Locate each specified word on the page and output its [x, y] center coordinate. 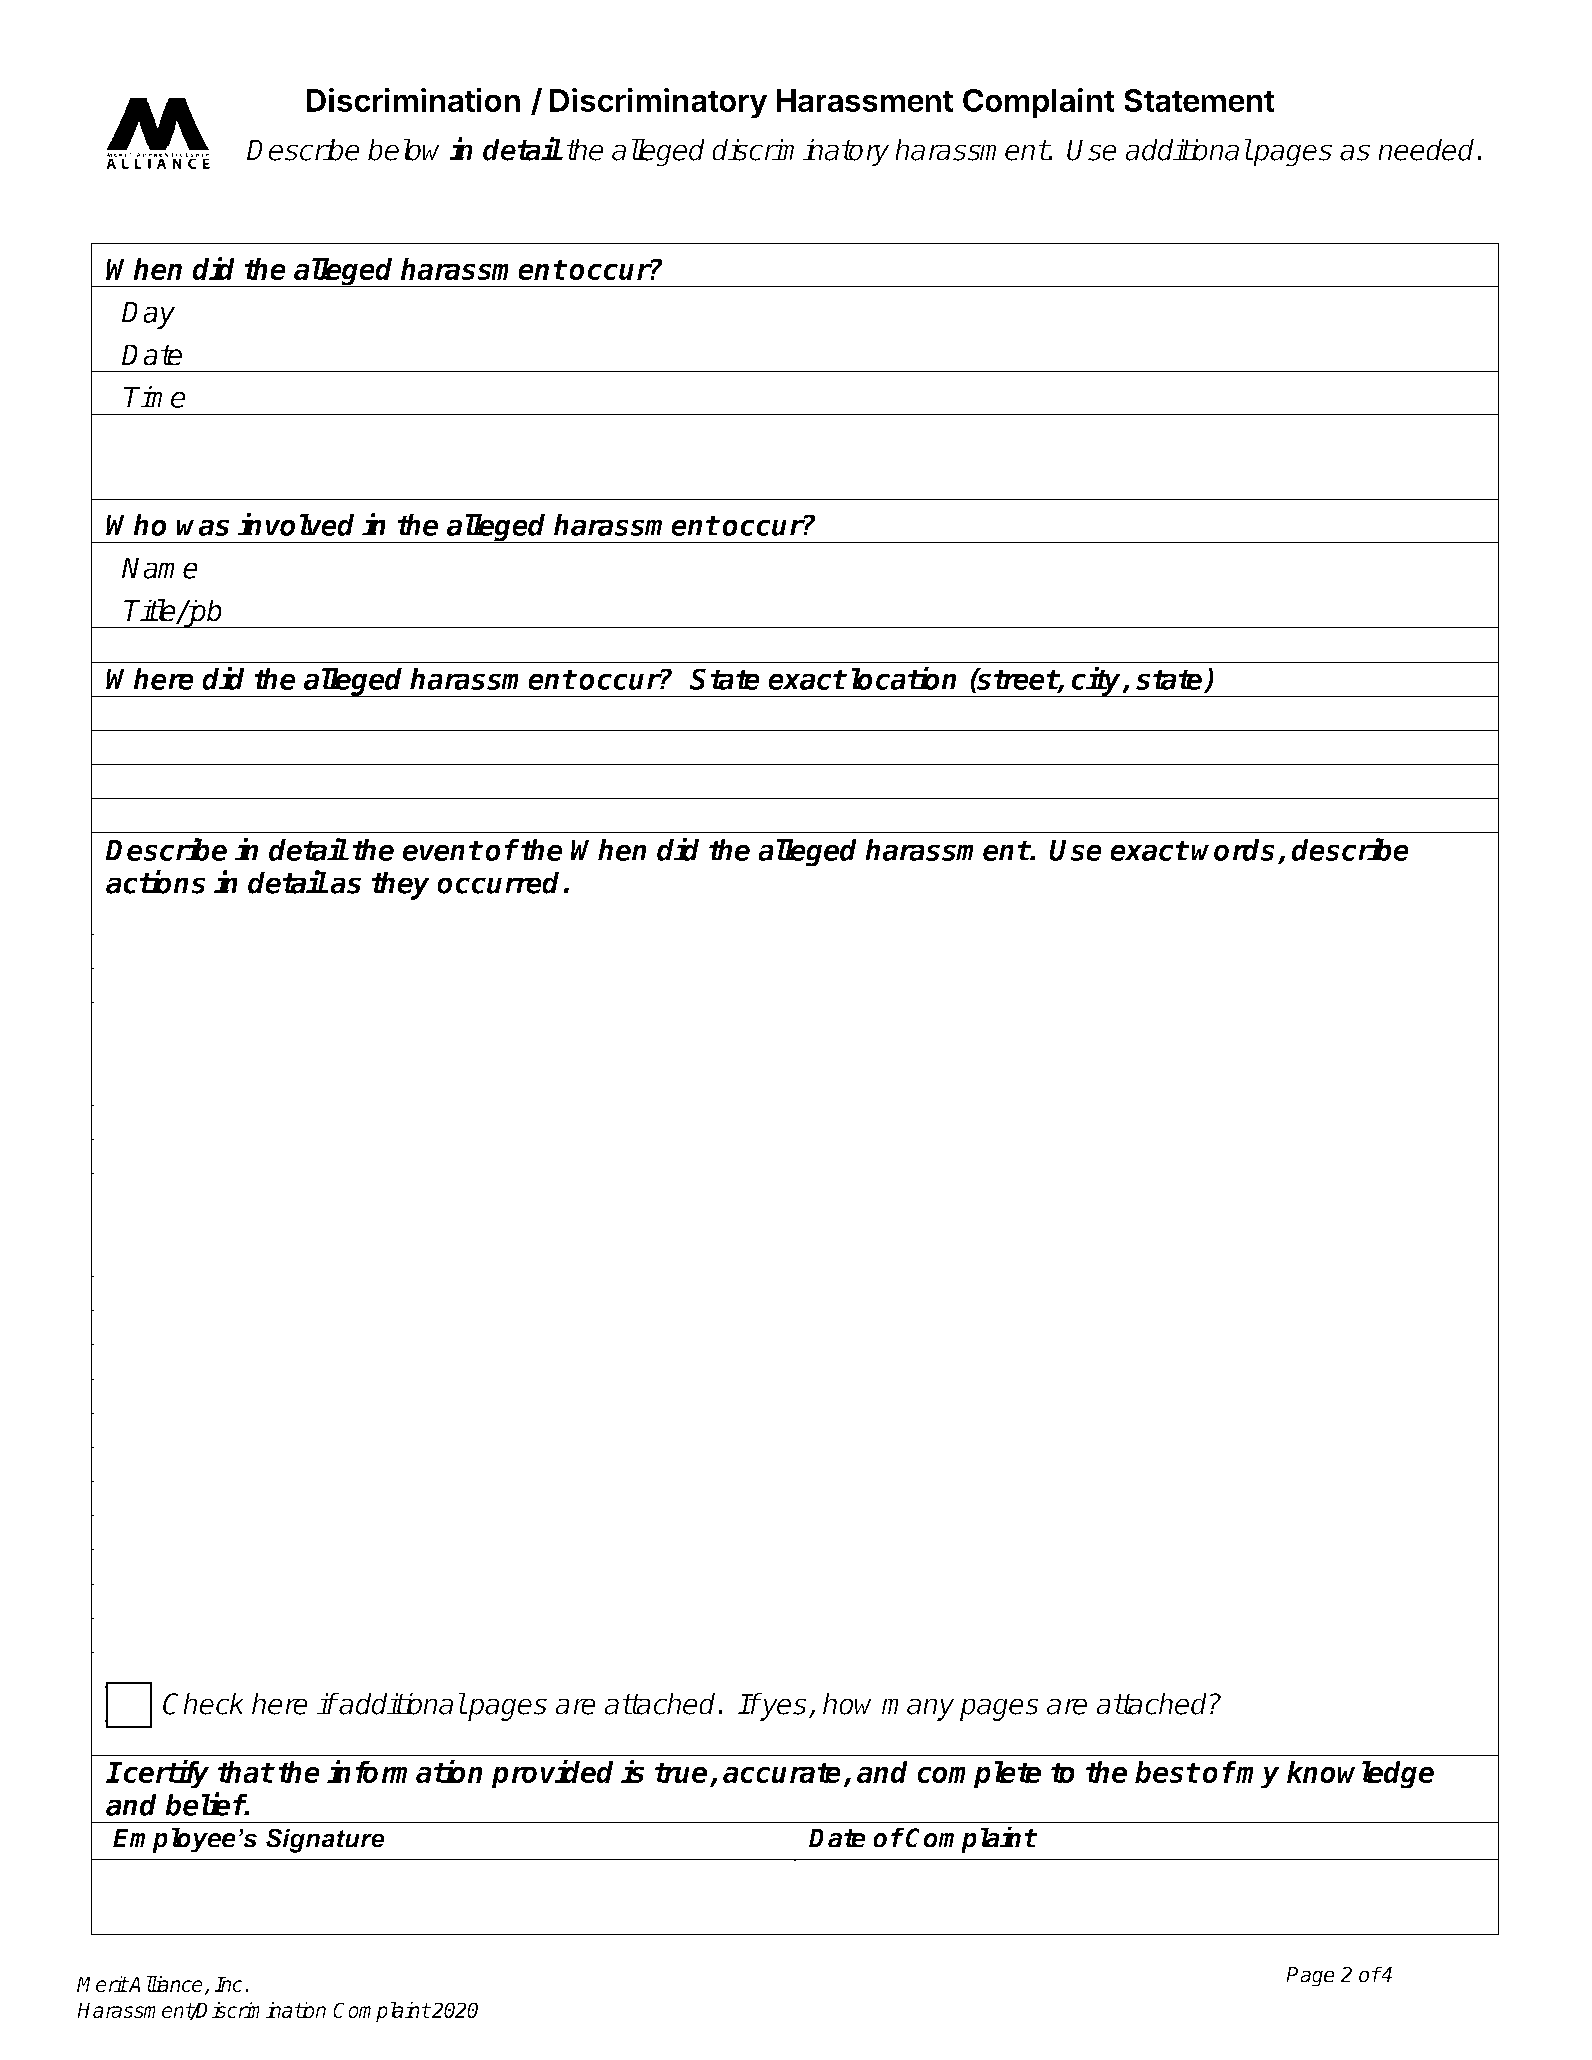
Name [159, 568]
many [919, 1710]
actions [156, 882]
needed [1428, 149]
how [847, 1703]
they [401, 886]
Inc [228, 1984]
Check [204, 1703]
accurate [782, 1772]
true [681, 1772]
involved [296, 524]
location [904, 678]
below [403, 149]
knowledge [1360, 1775]
